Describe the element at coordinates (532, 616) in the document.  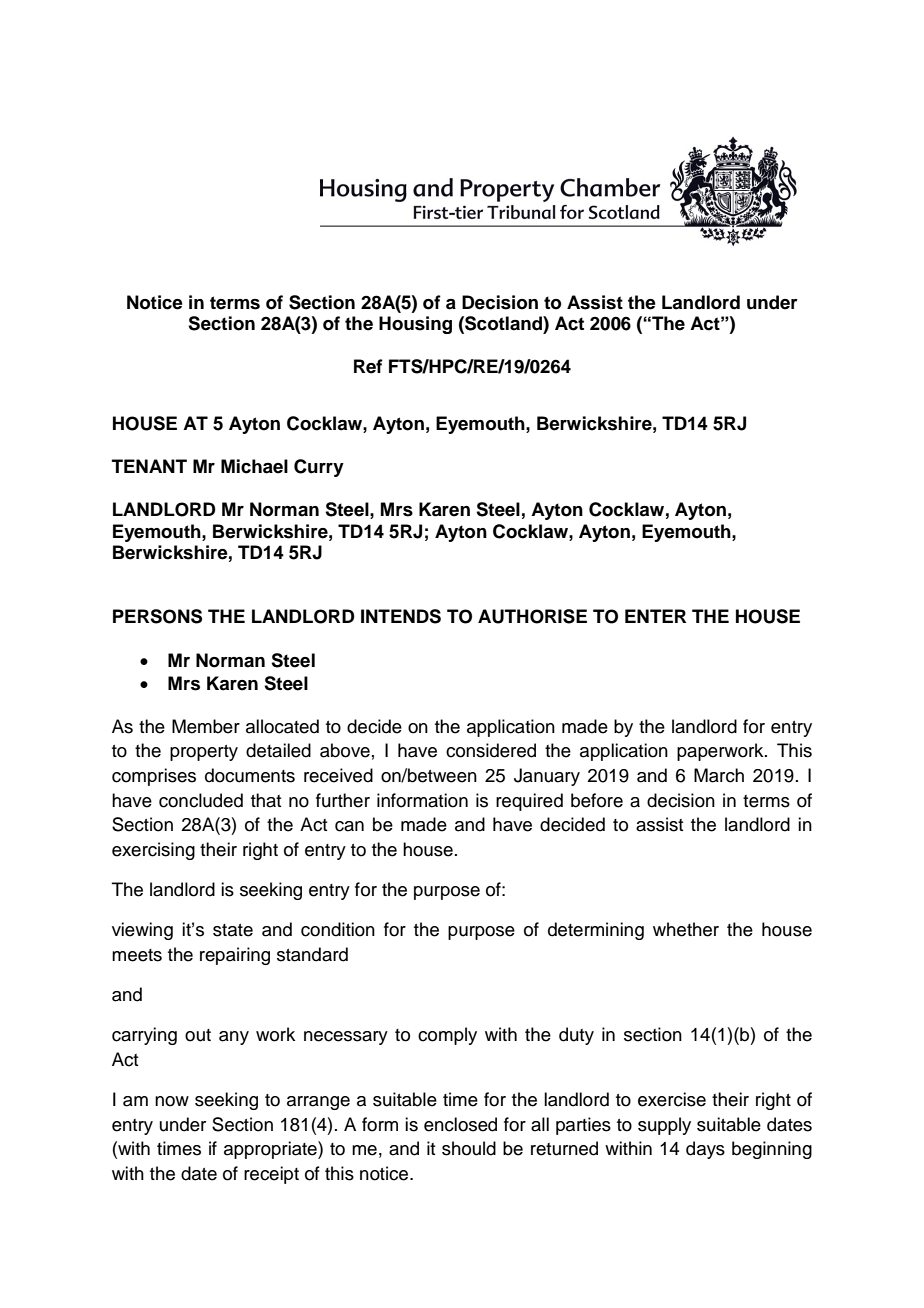
I see `AUTHORISE` at that location.
